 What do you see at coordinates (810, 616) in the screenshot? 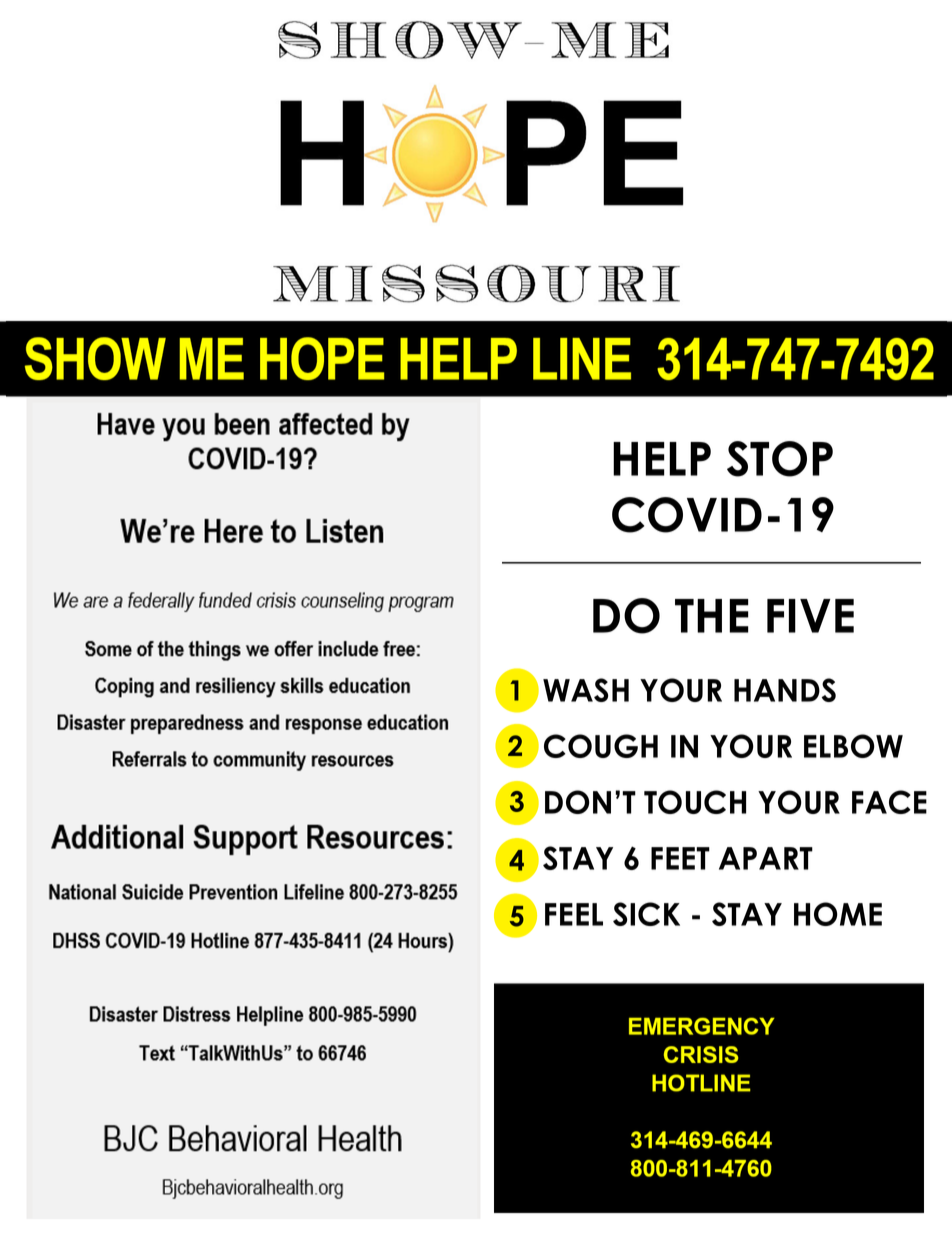
I see `FIVE` at bounding box center [810, 616].
